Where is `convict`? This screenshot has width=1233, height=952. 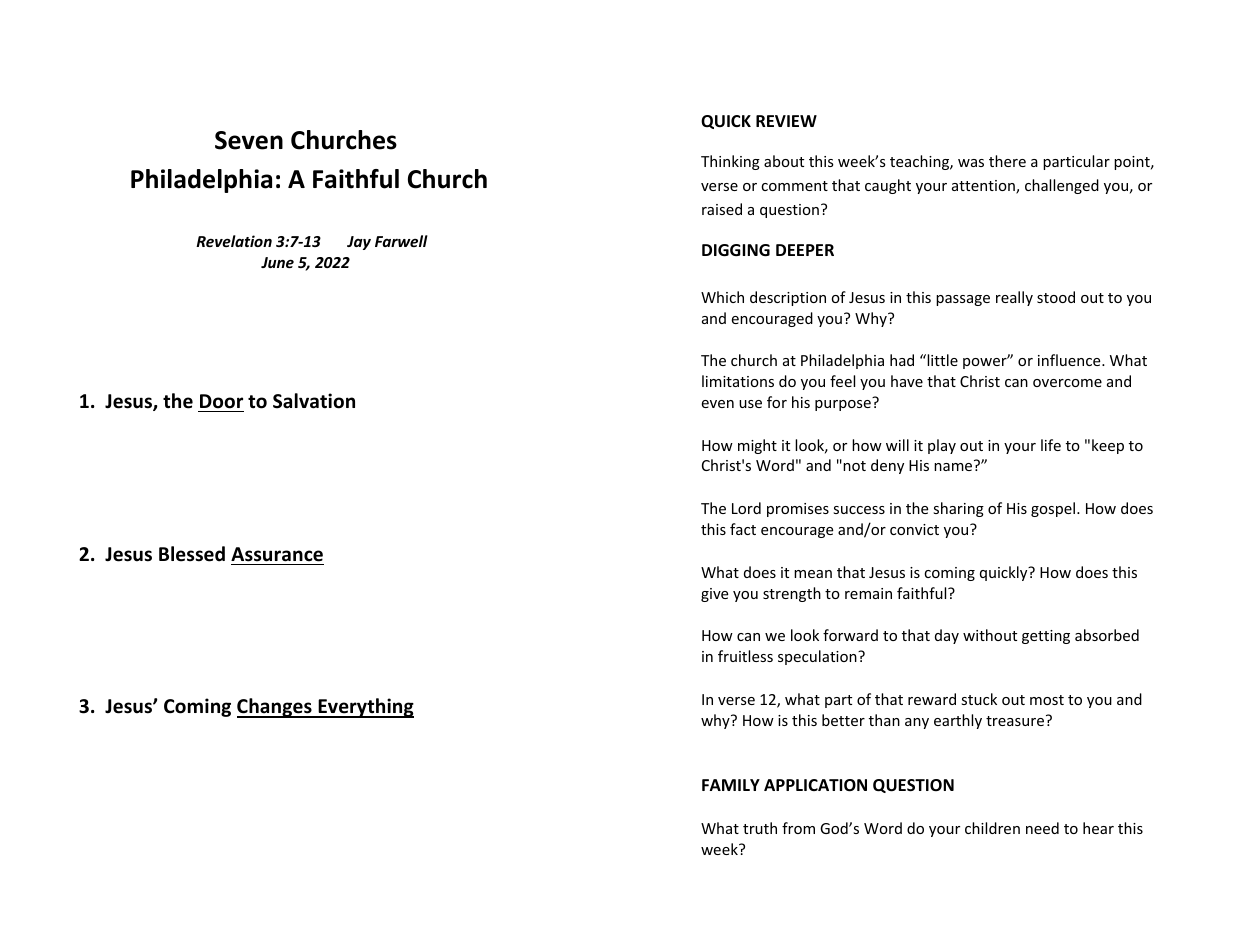
convict is located at coordinates (914, 529).
